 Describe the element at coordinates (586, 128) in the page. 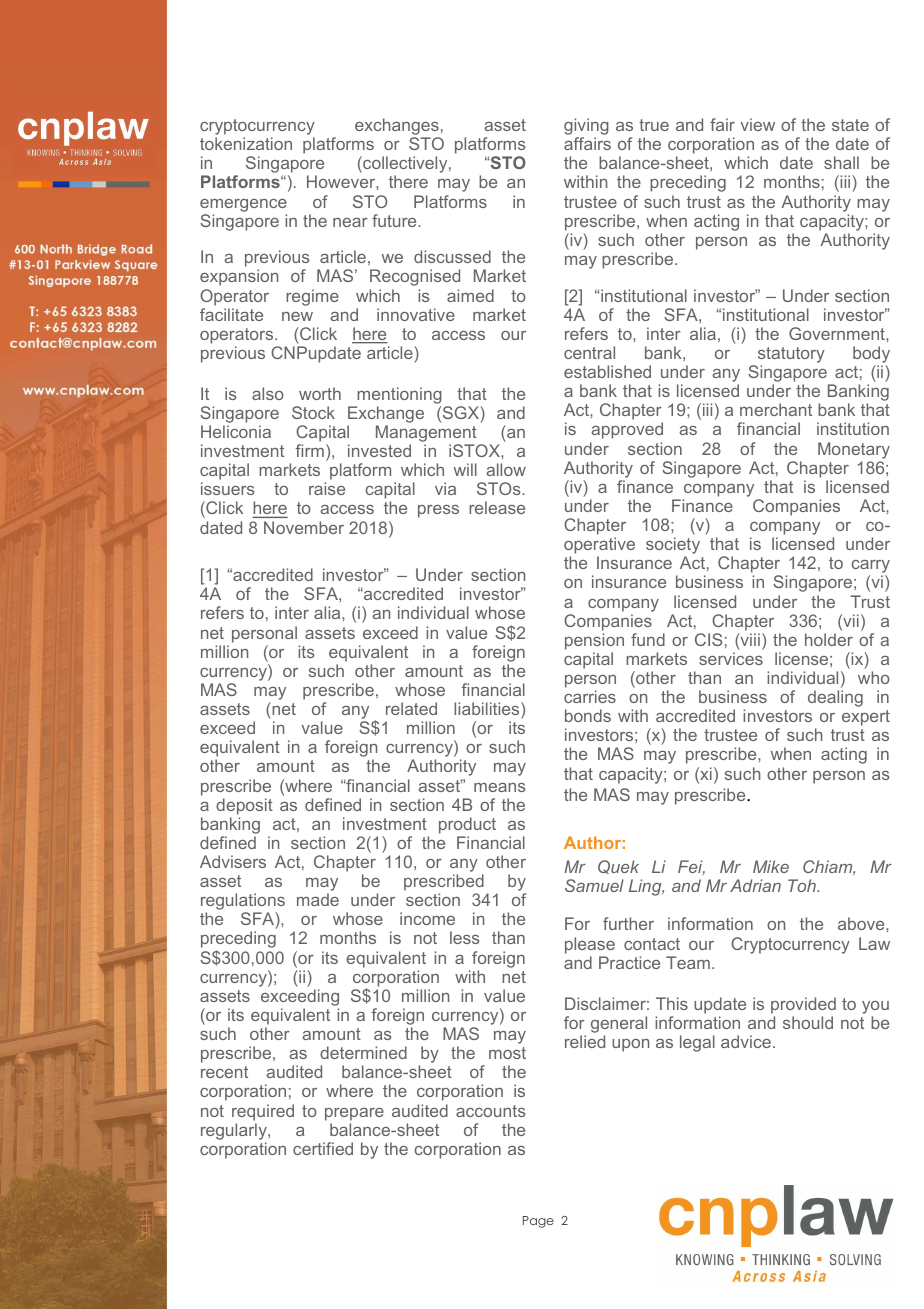

I see `giving` at that location.
